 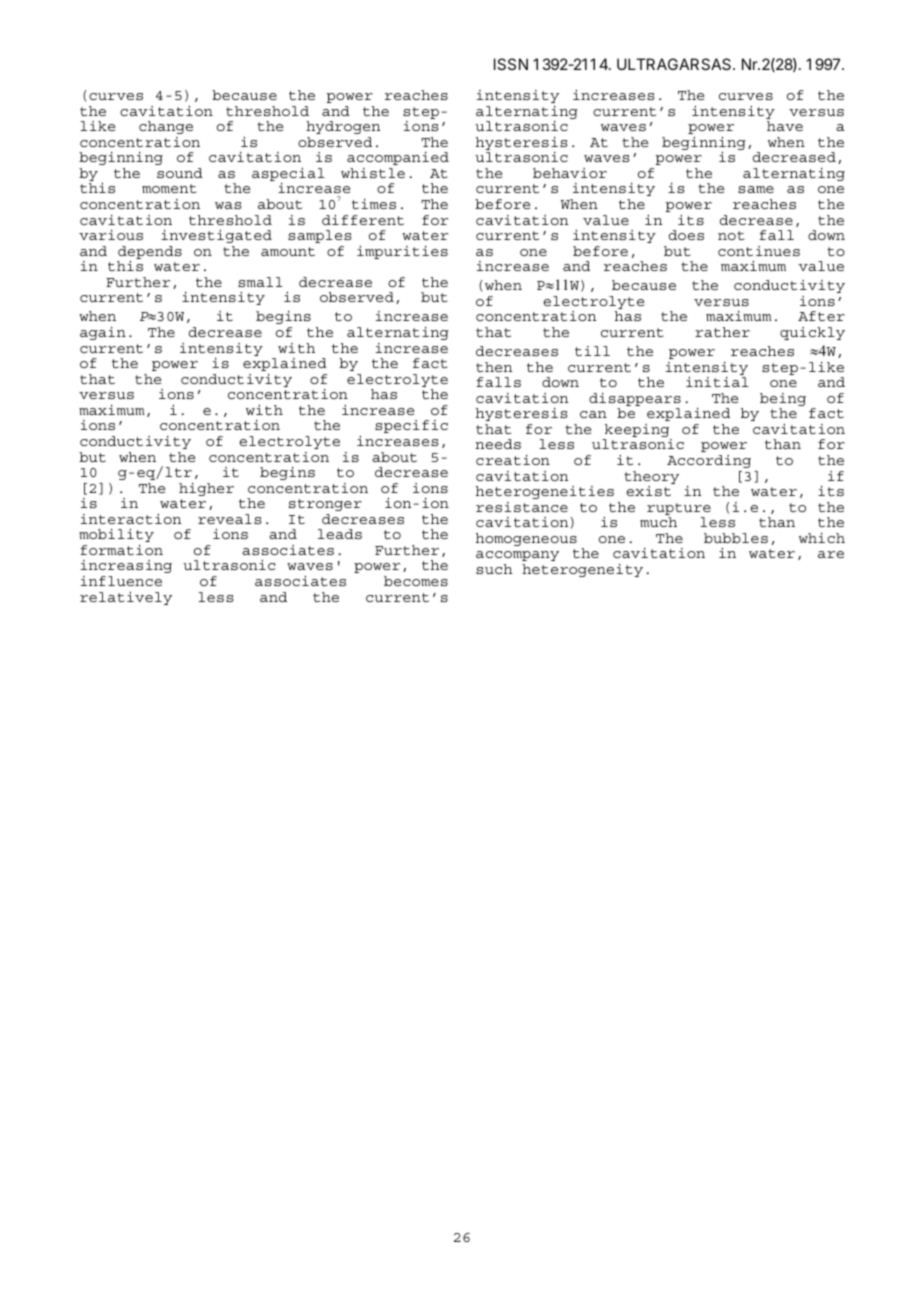 What do you see at coordinates (494, 367) in the screenshot?
I see `then` at bounding box center [494, 367].
